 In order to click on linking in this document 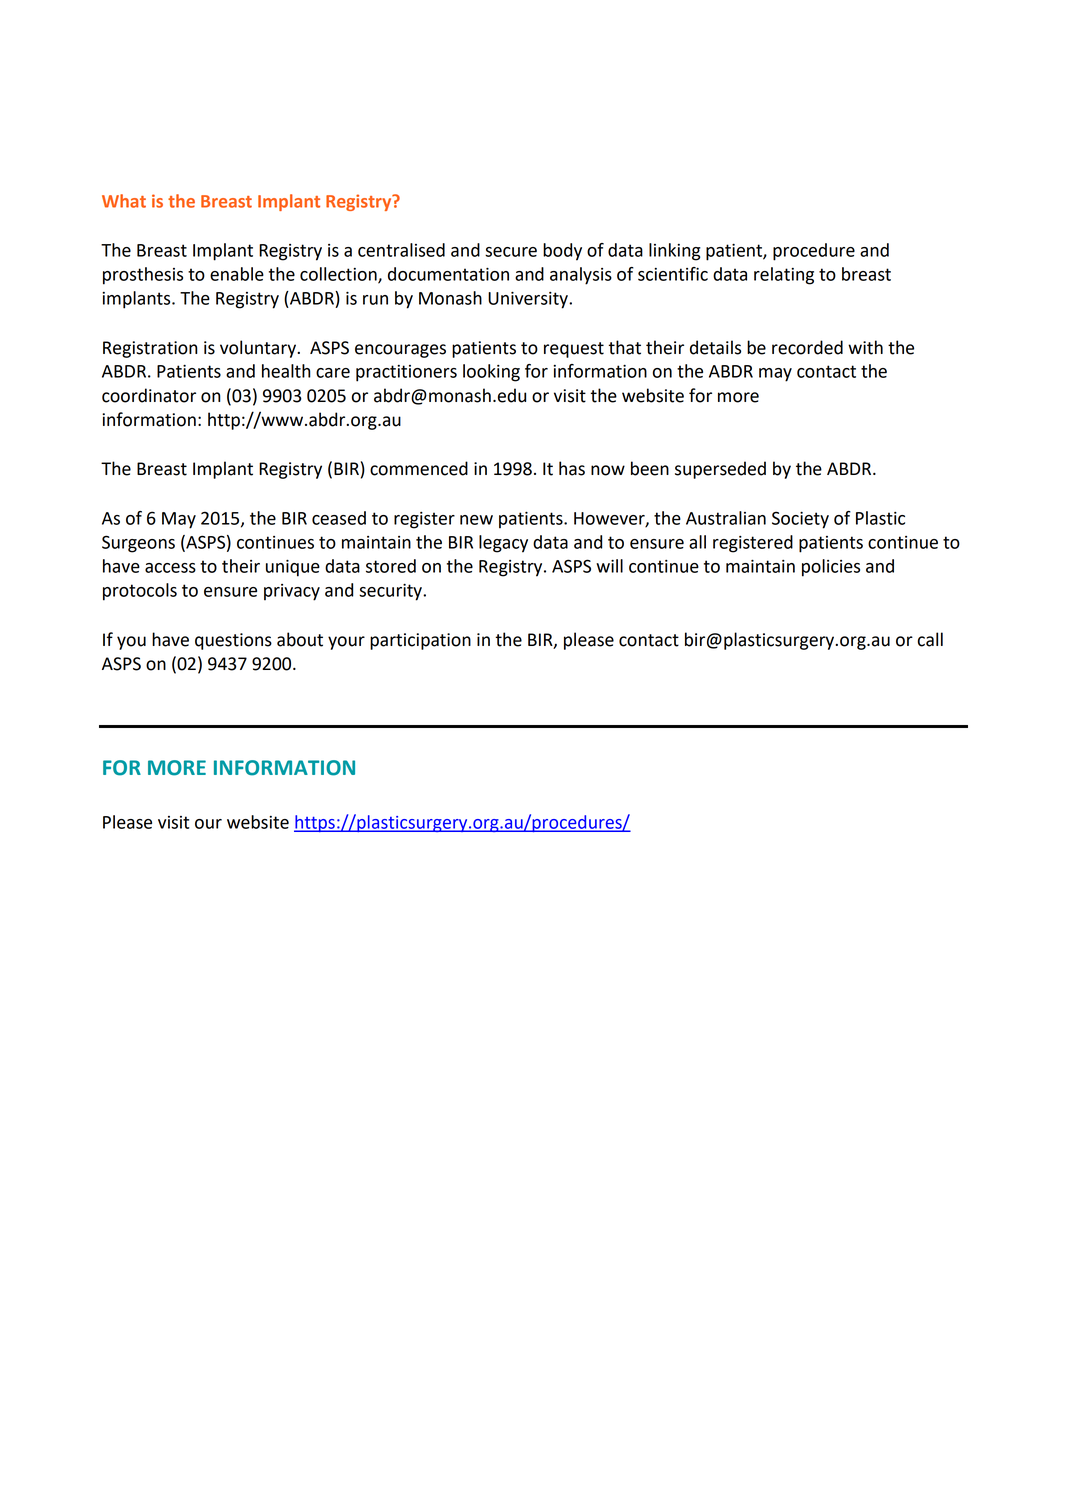, I will do `click(675, 252)`.
